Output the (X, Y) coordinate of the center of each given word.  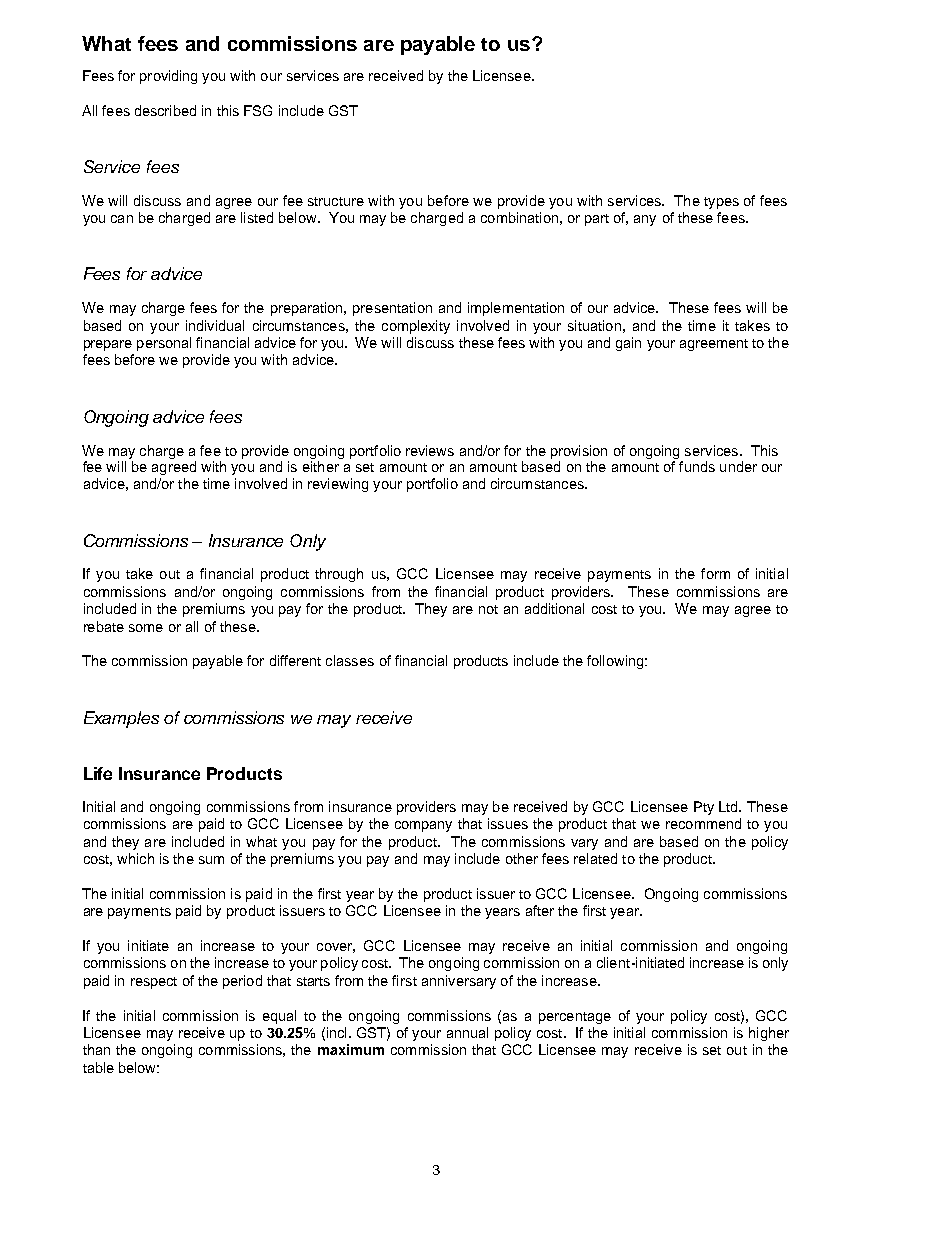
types (721, 203)
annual (467, 1032)
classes (350, 660)
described (165, 110)
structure (336, 201)
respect (154, 983)
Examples (121, 719)
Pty (704, 808)
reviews (430, 450)
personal (164, 344)
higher (769, 1034)
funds (697, 466)
